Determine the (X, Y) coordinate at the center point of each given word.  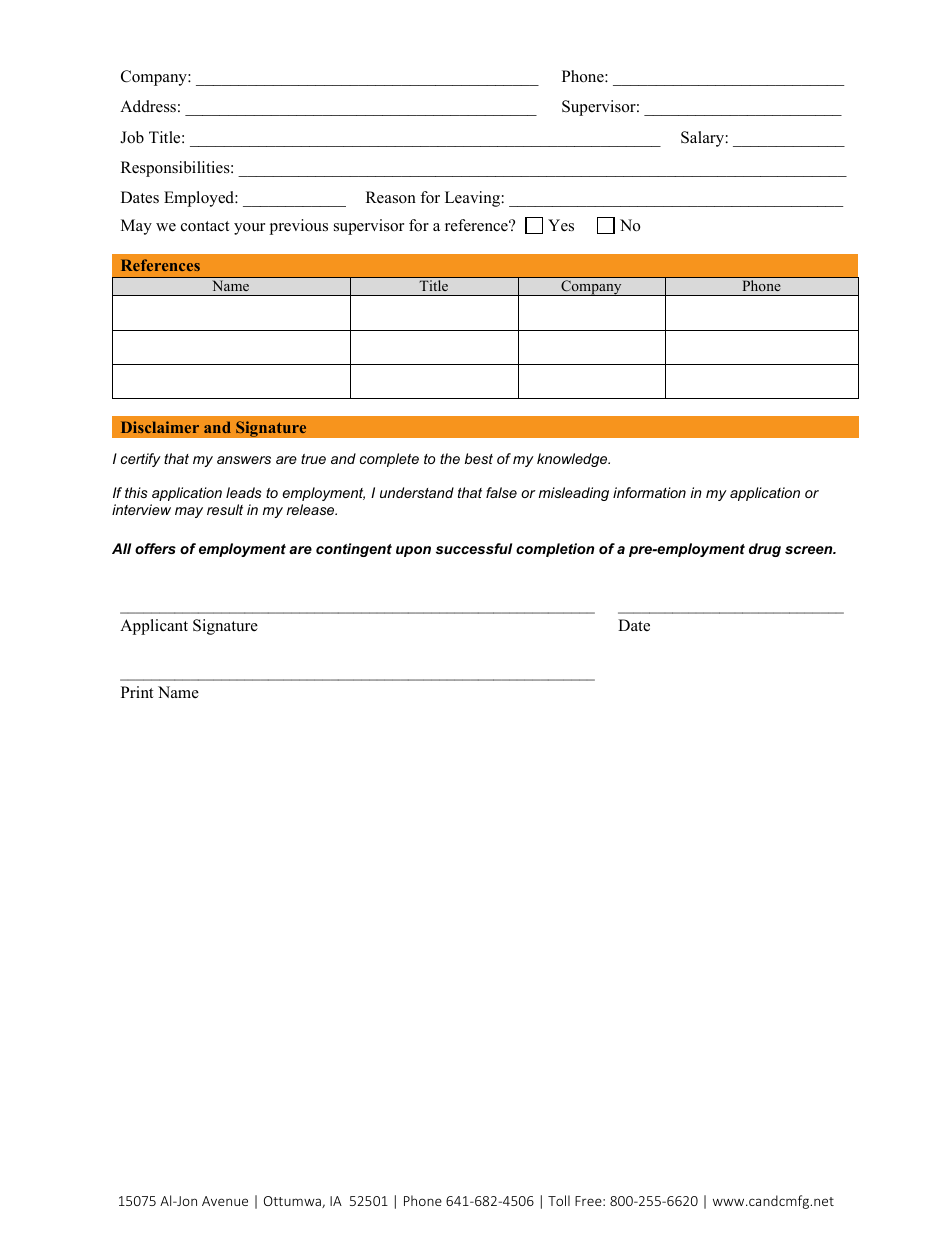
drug (765, 550)
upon (413, 551)
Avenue (225, 1201)
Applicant (154, 627)
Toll (559, 1200)
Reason (391, 197)
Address (148, 106)
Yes (561, 225)
